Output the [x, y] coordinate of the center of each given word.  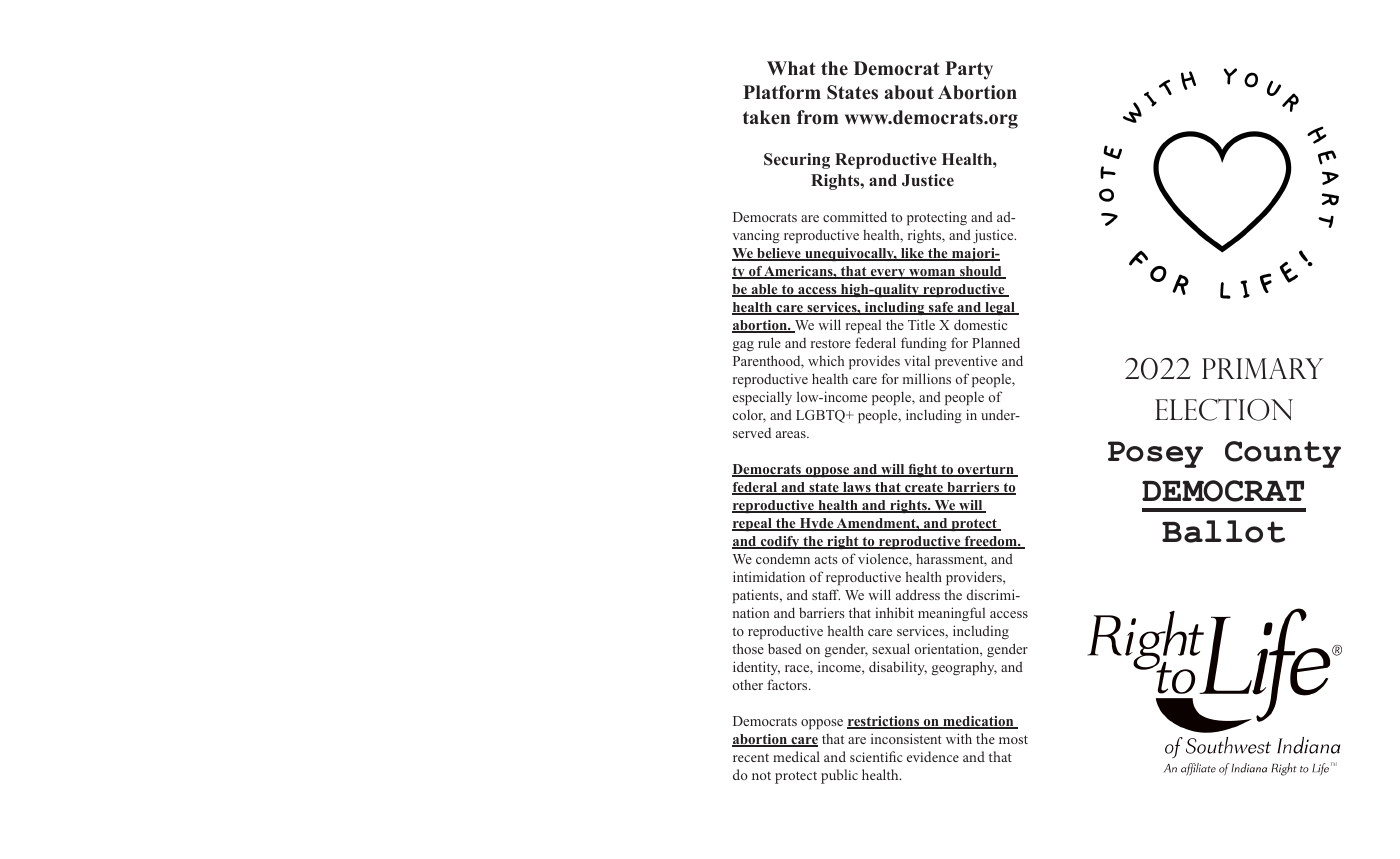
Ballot [1223, 531]
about [909, 92]
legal [1000, 308]
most [1013, 739]
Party [969, 70]
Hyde [816, 524]
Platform [782, 92]
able [764, 290]
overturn [986, 471]
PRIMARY [1263, 368]
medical [796, 756]
